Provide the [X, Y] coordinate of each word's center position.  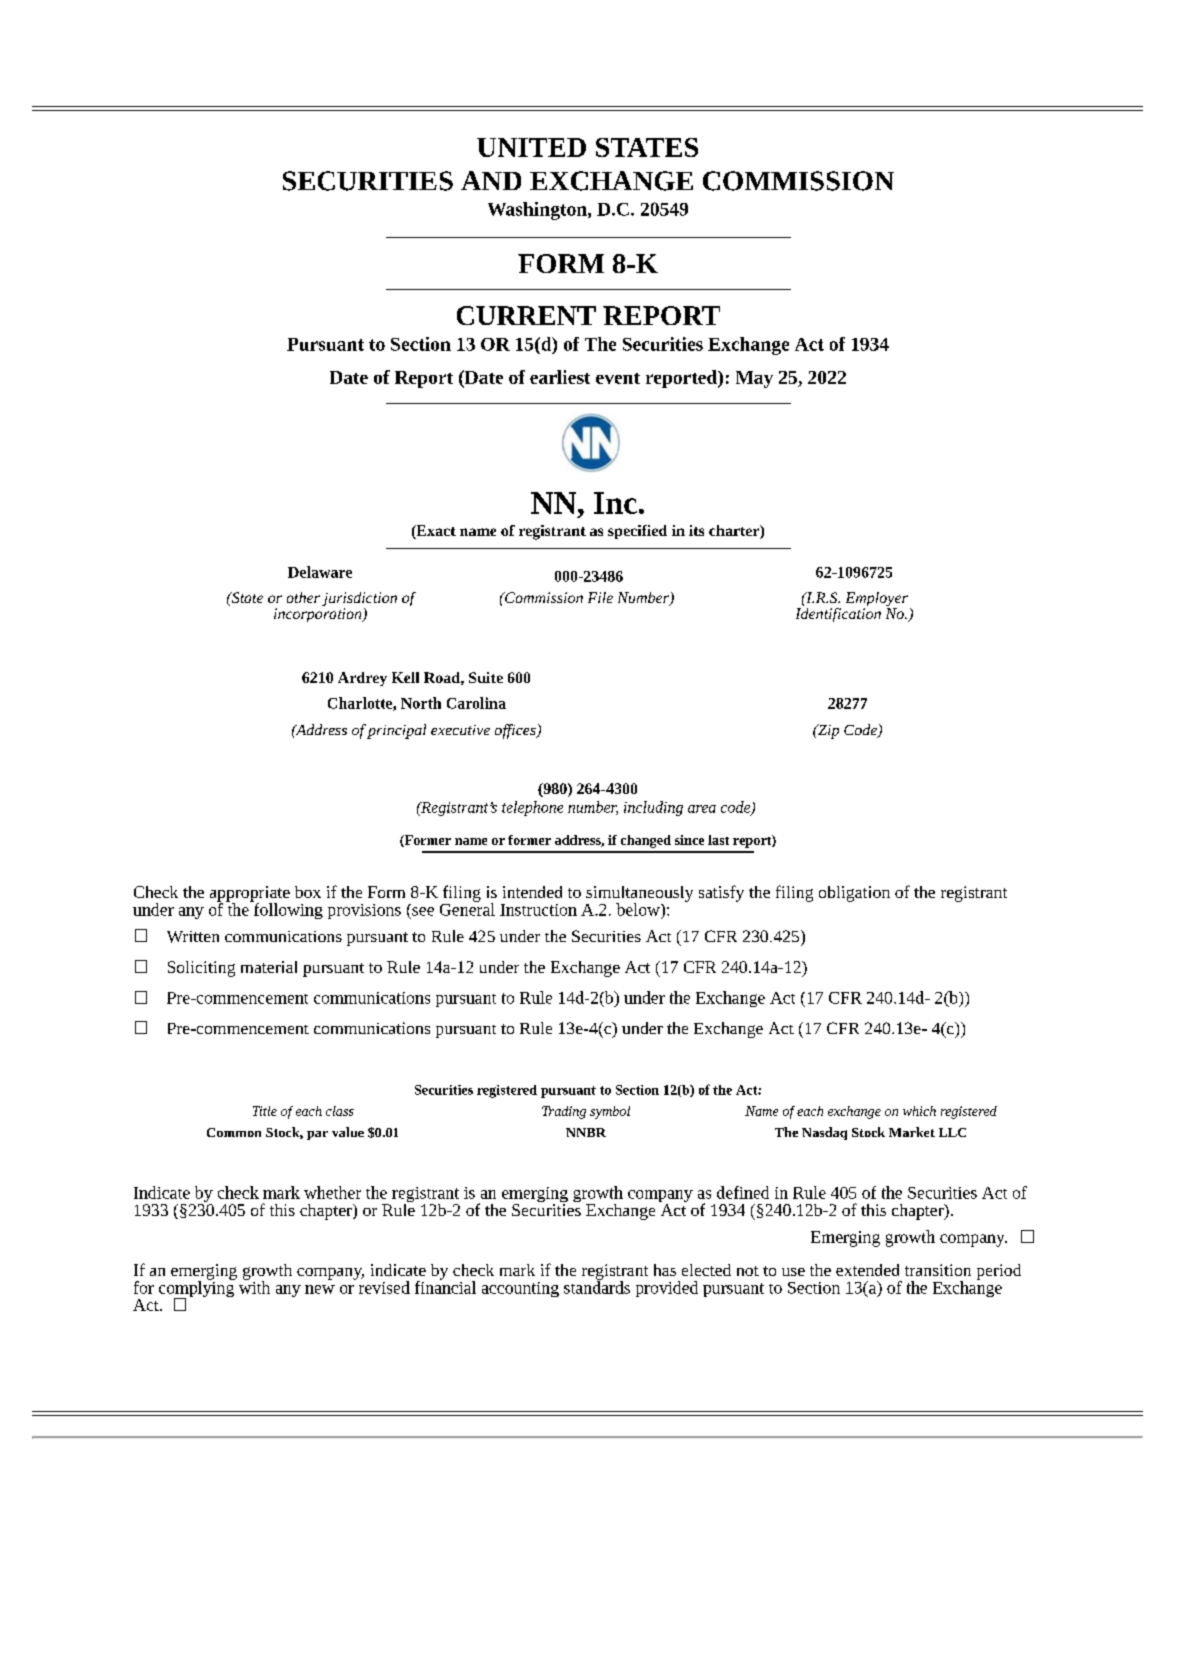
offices [516, 731]
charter [735, 532]
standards [597, 1286]
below [639, 909]
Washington [538, 211]
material [269, 967]
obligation [854, 894]
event [618, 378]
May [754, 379]
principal [396, 731]
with [254, 1286]
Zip [827, 731]
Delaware [320, 572]
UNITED [531, 147]
